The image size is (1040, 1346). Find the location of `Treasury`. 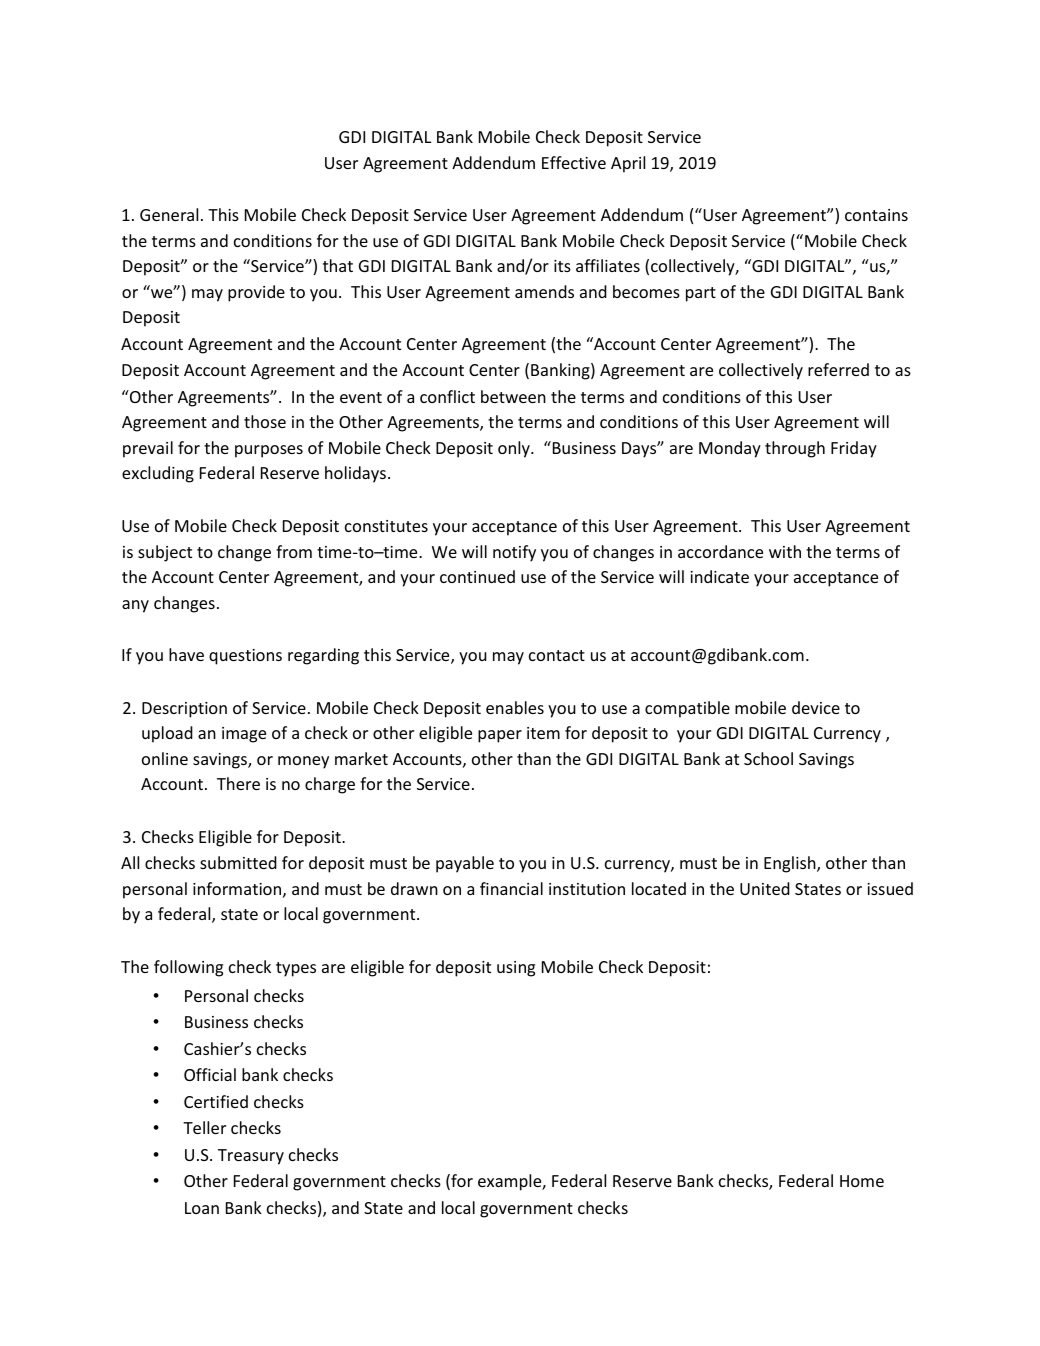

Treasury is located at coordinates (251, 1157).
